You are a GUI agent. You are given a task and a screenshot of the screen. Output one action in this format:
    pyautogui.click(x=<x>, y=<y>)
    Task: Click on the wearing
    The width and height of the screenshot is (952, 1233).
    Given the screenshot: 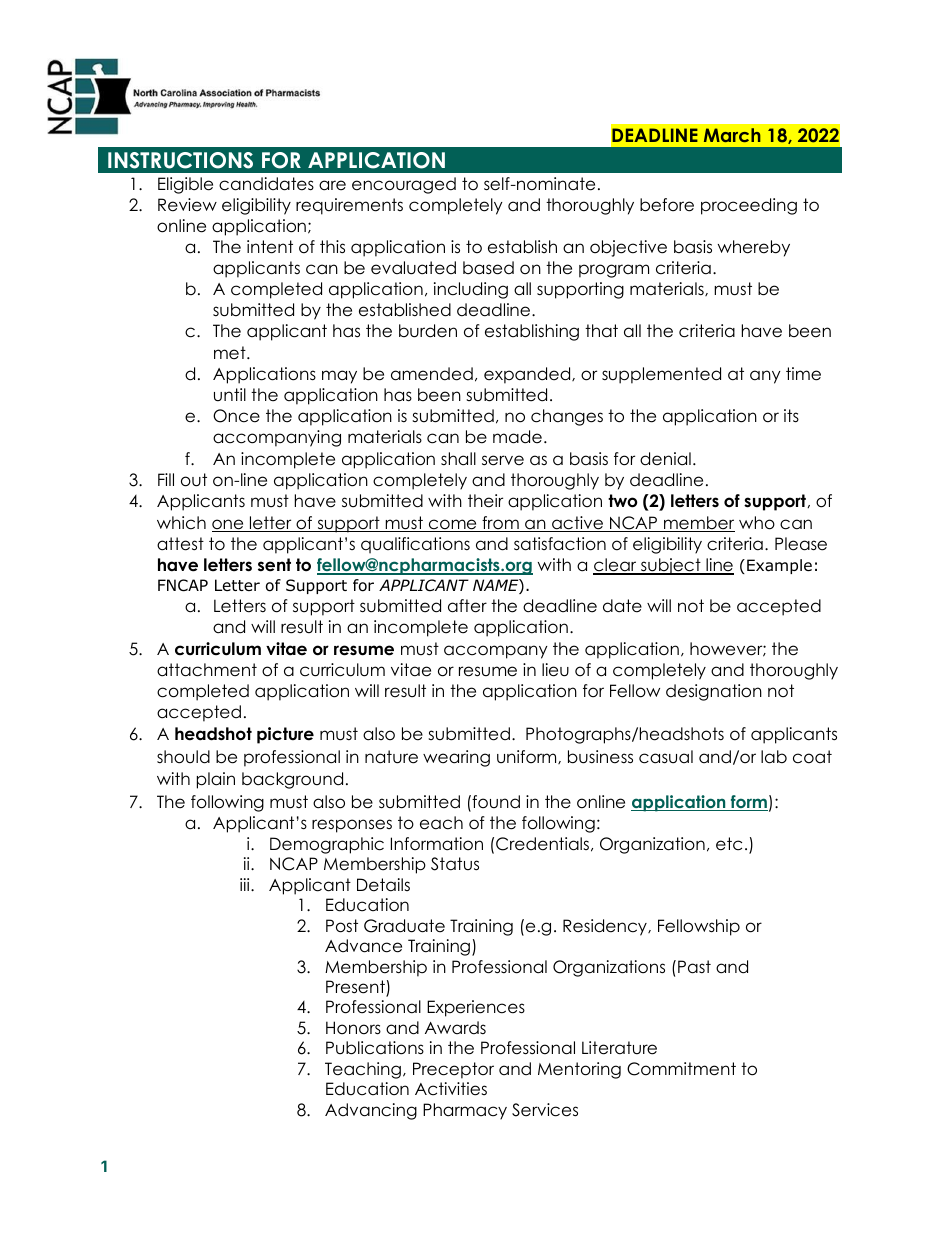 What is the action you would take?
    pyautogui.click(x=456, y=758)
